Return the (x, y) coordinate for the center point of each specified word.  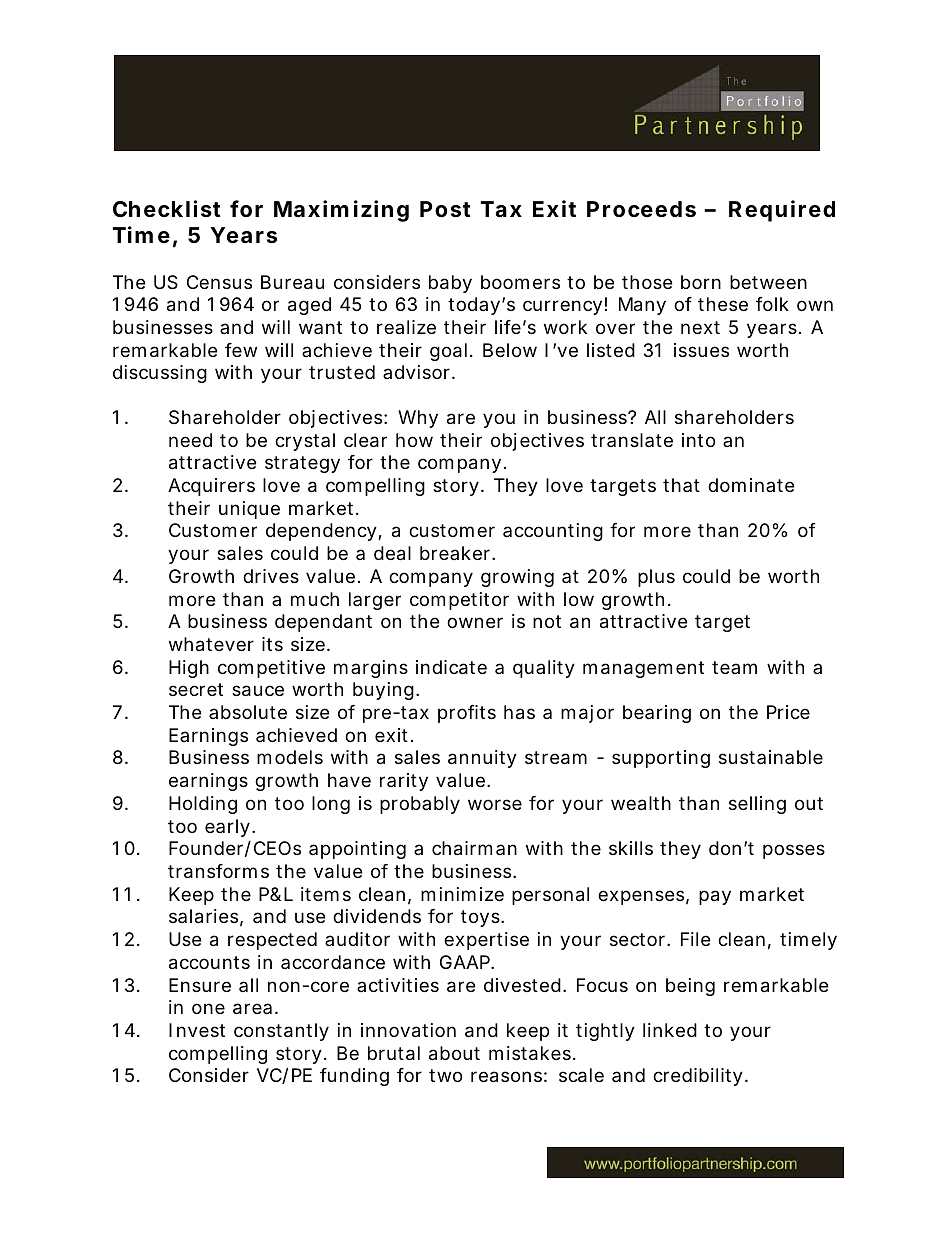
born (701, 282)
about (454, 1053)
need (190, 440)
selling (757, 805)
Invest (197, 1030)
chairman (474, 848)
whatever (211, 644)
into (698, 440)
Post (445, 209)
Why (418, 419)
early (229, 828)
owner (475, 622)
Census (219, 282)
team (734, 667)
